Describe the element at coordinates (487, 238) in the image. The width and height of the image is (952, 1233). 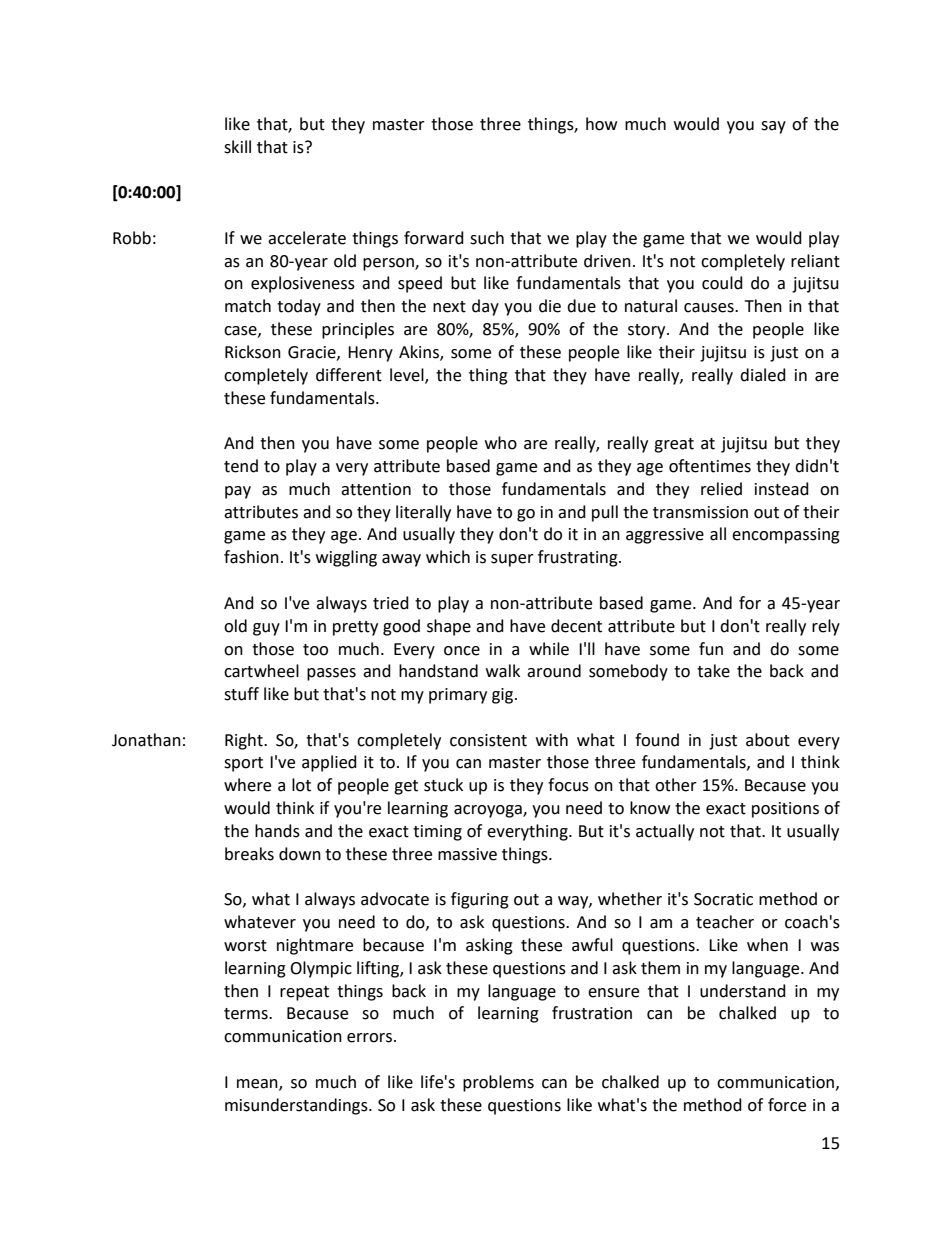
I see `such` at that location.
